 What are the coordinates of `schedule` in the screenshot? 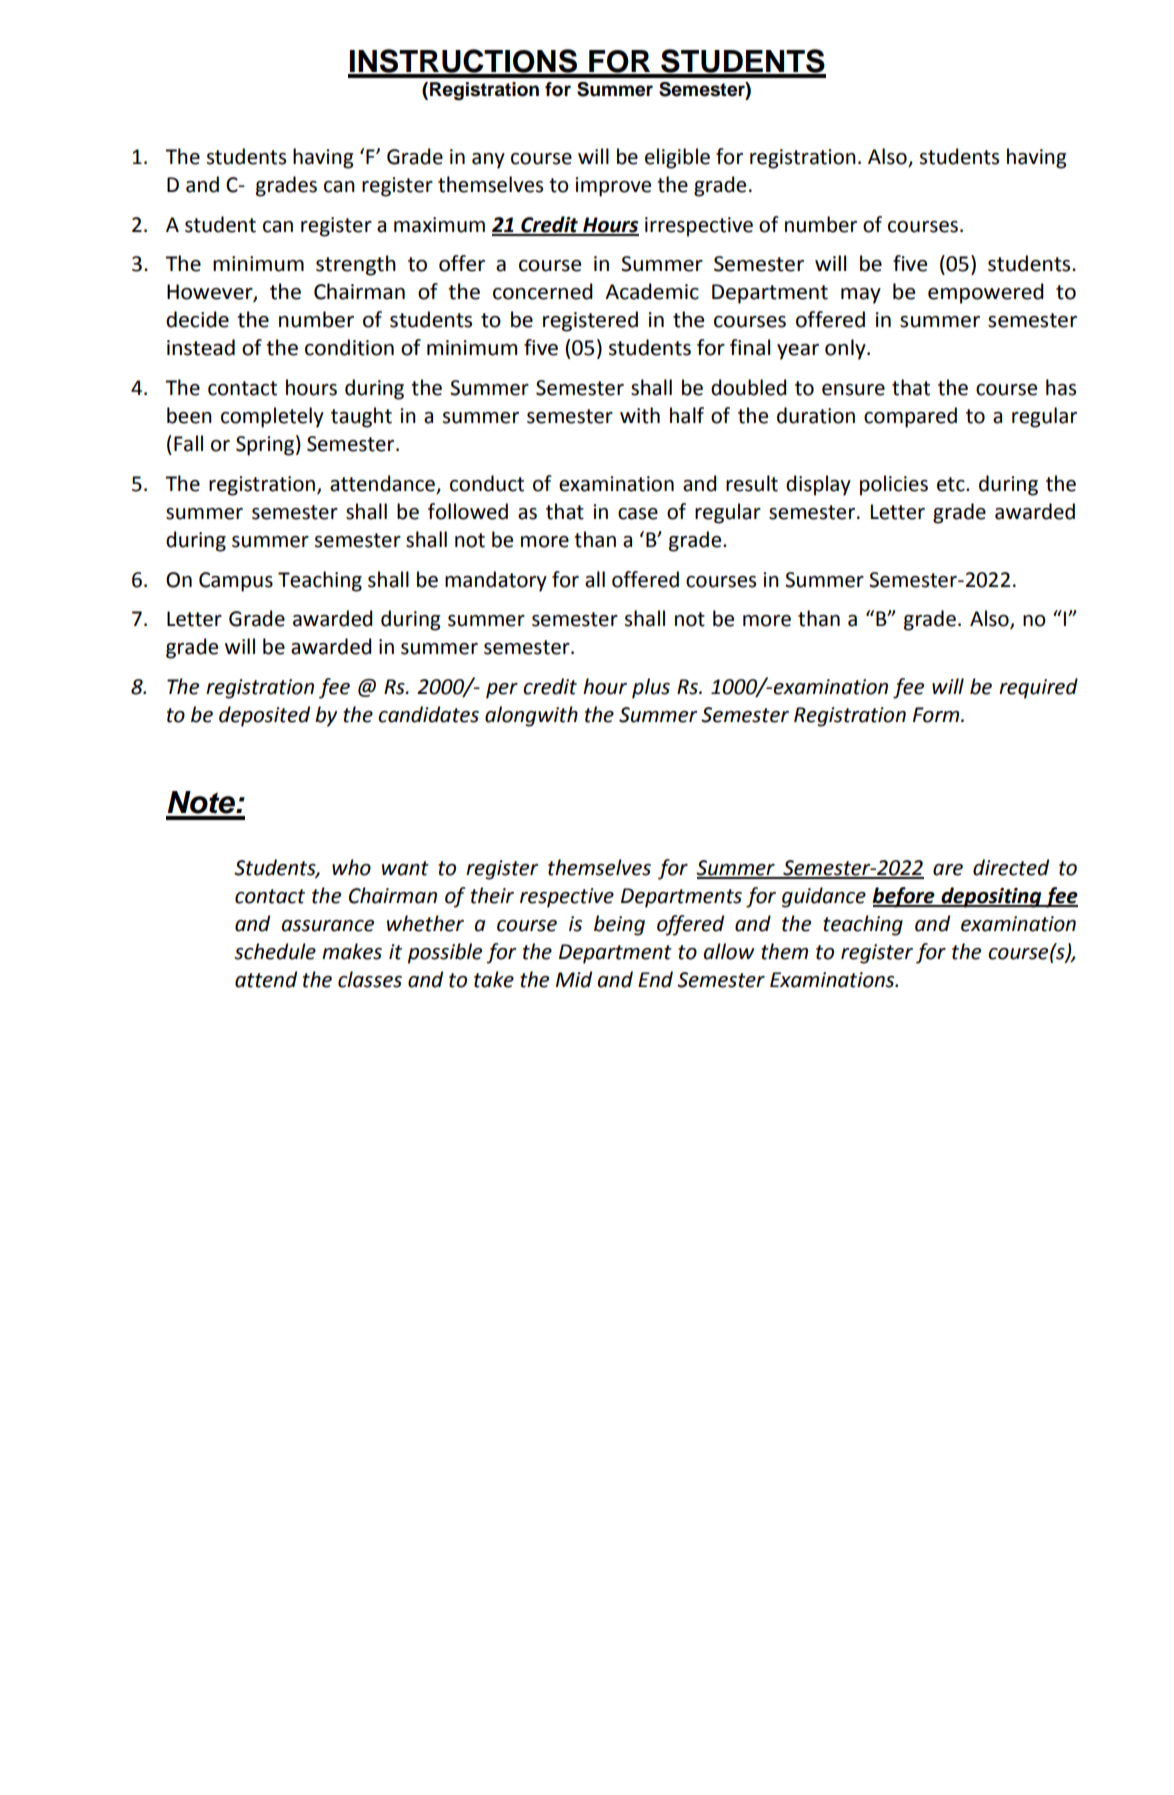 It's located at (275, 951).
